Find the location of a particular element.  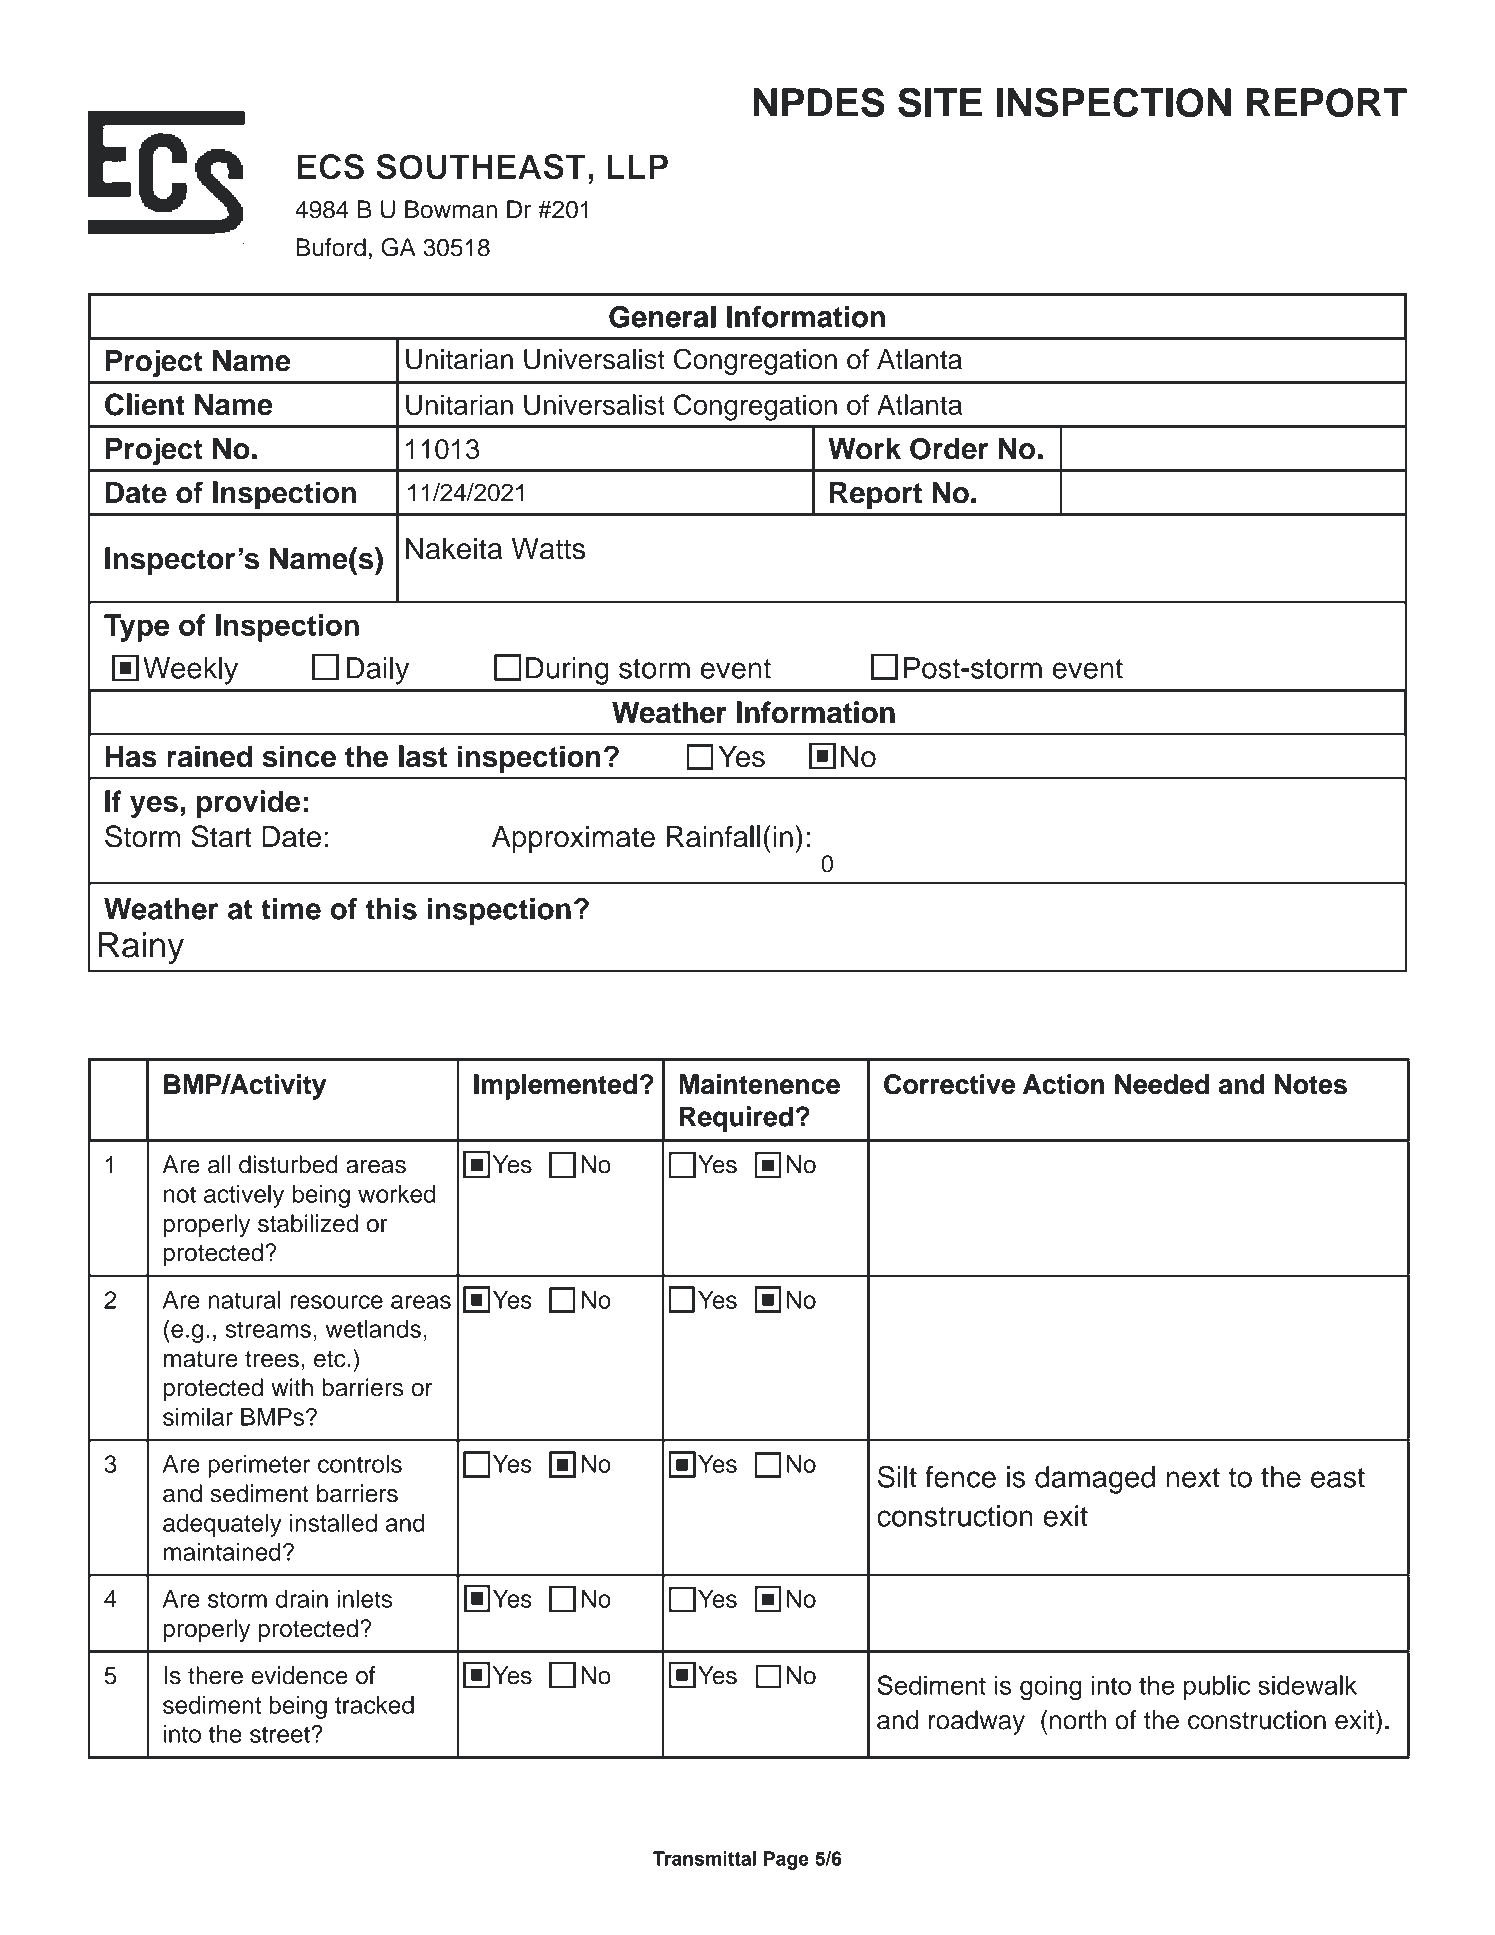

LLP is located at coordinates (637, 166).
